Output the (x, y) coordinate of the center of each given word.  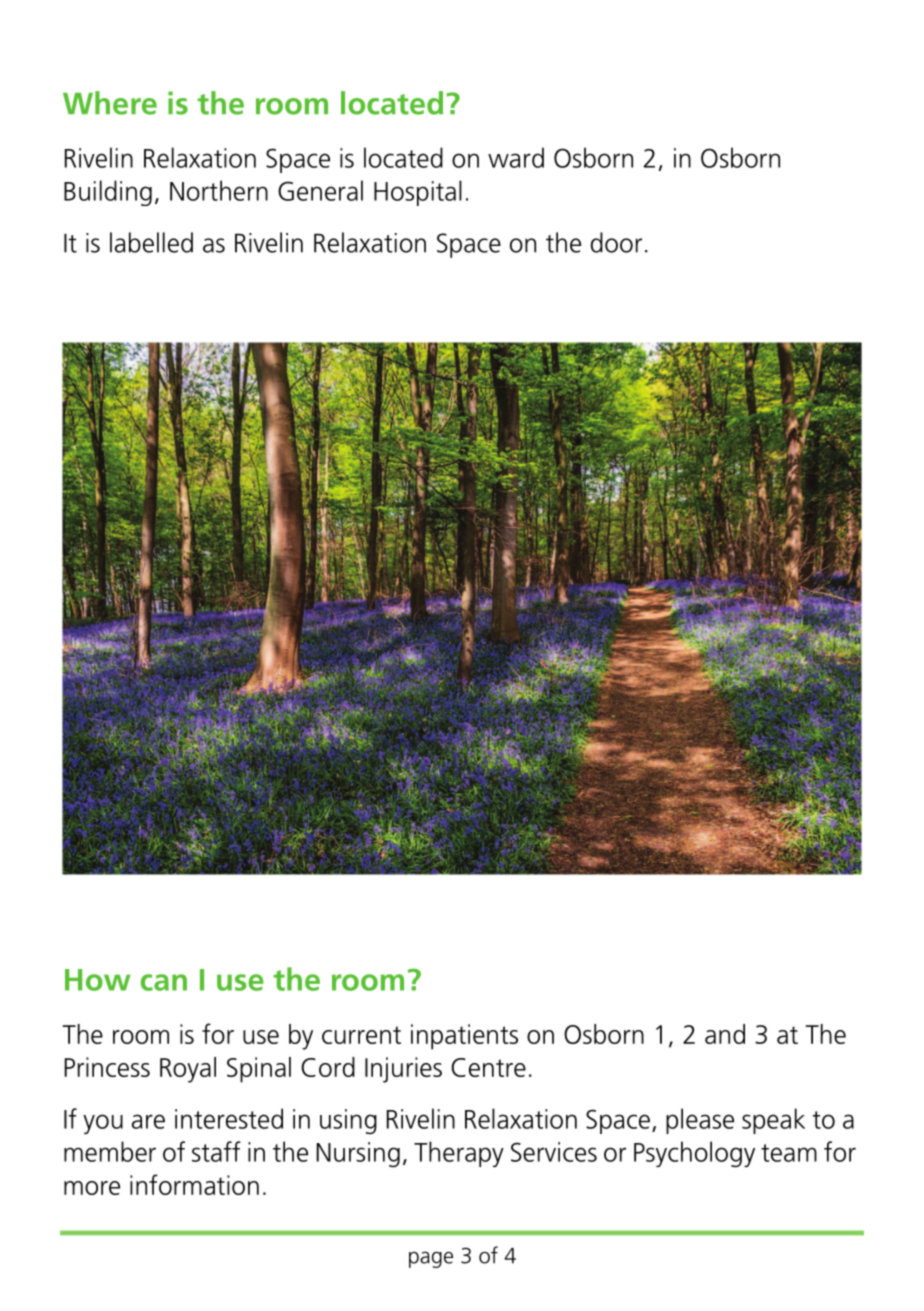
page (431, 1259)
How (97, 980)
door (616, 242)
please (700, 1121)
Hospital (418, 193)
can (163, 982)
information (194, 1184)
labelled (151, 242)
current (361, 1035)
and (725, 1034)
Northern (219, 190)
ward (516, 157)
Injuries (403, 1070)
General (320, 190)
